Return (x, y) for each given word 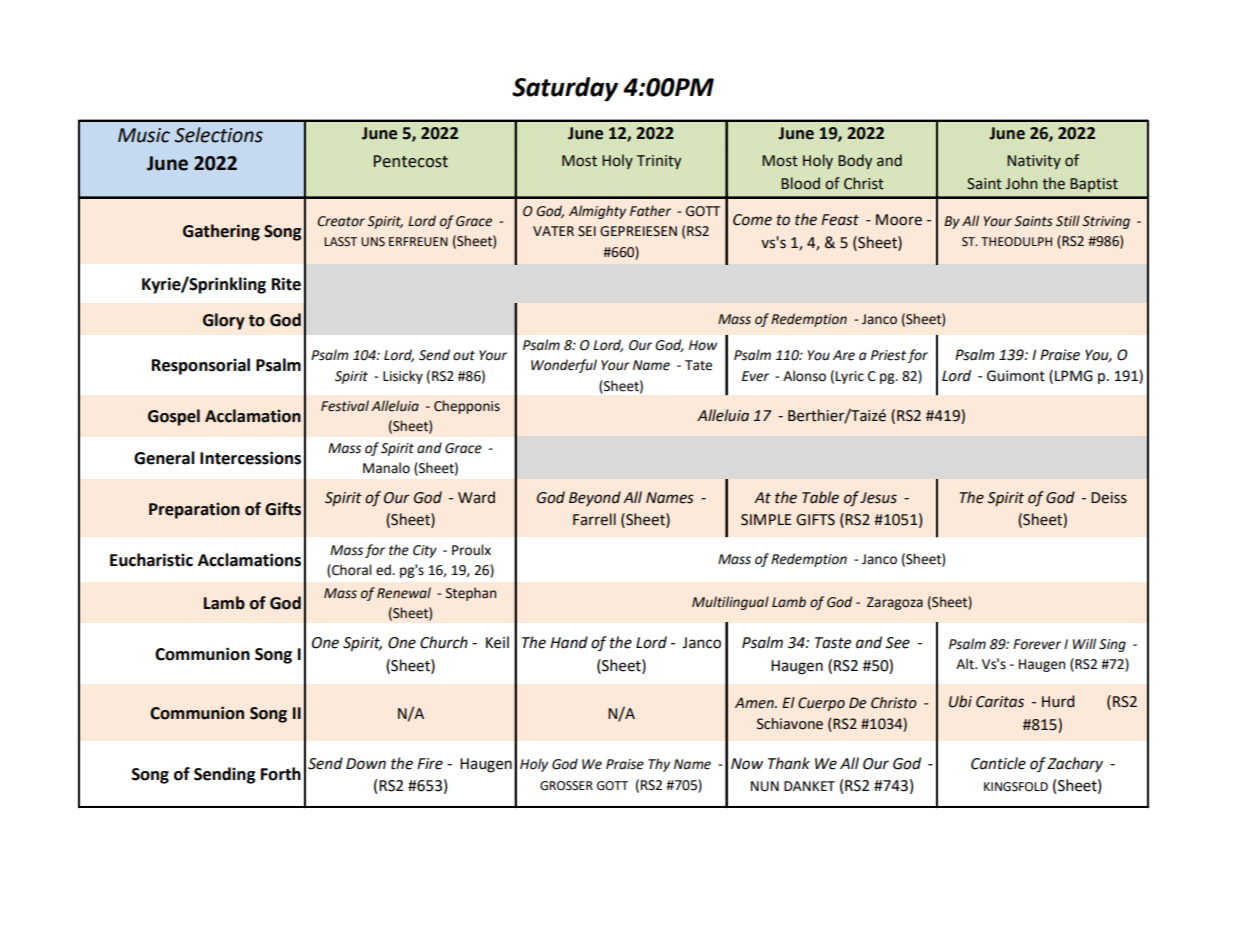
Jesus (878, 498)
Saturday (565, 89)
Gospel (174, 417)
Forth (281, 774)
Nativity (1034, 162)
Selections (218, 135)
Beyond (595, 498)
